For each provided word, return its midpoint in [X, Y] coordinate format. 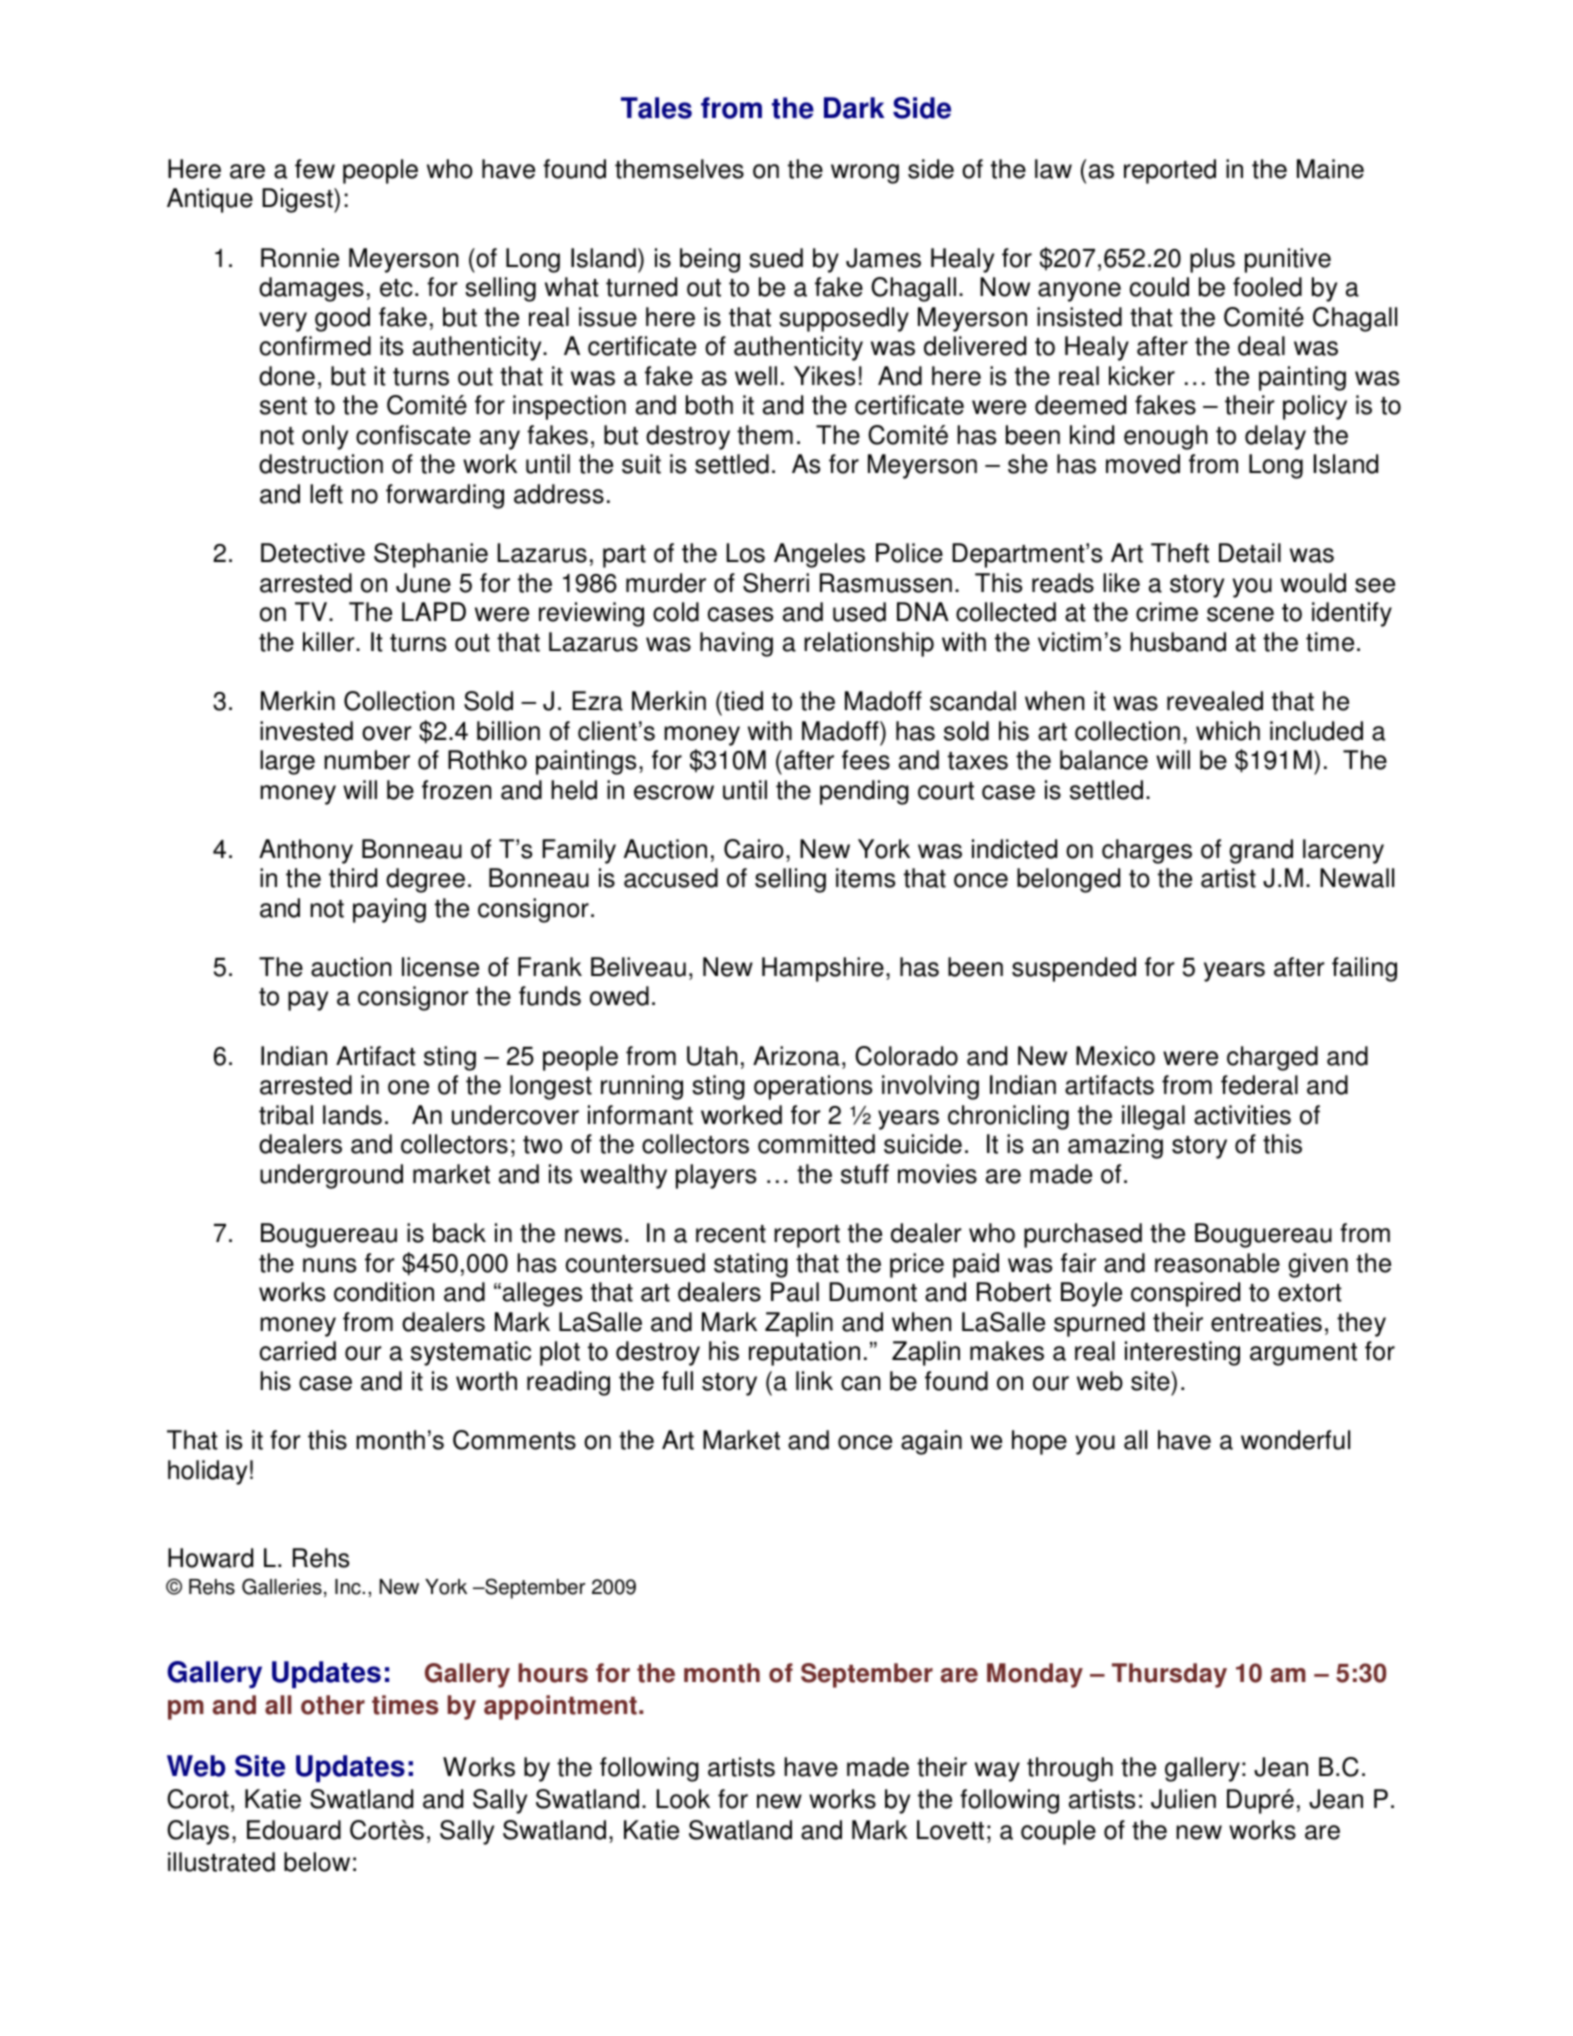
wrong [865, 174]
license [440, 967]
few [315, 169]
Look [683, 1799]
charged [1272, 1058]
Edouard [294, 1830]
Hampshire [823, 969]
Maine [1330, 169]
